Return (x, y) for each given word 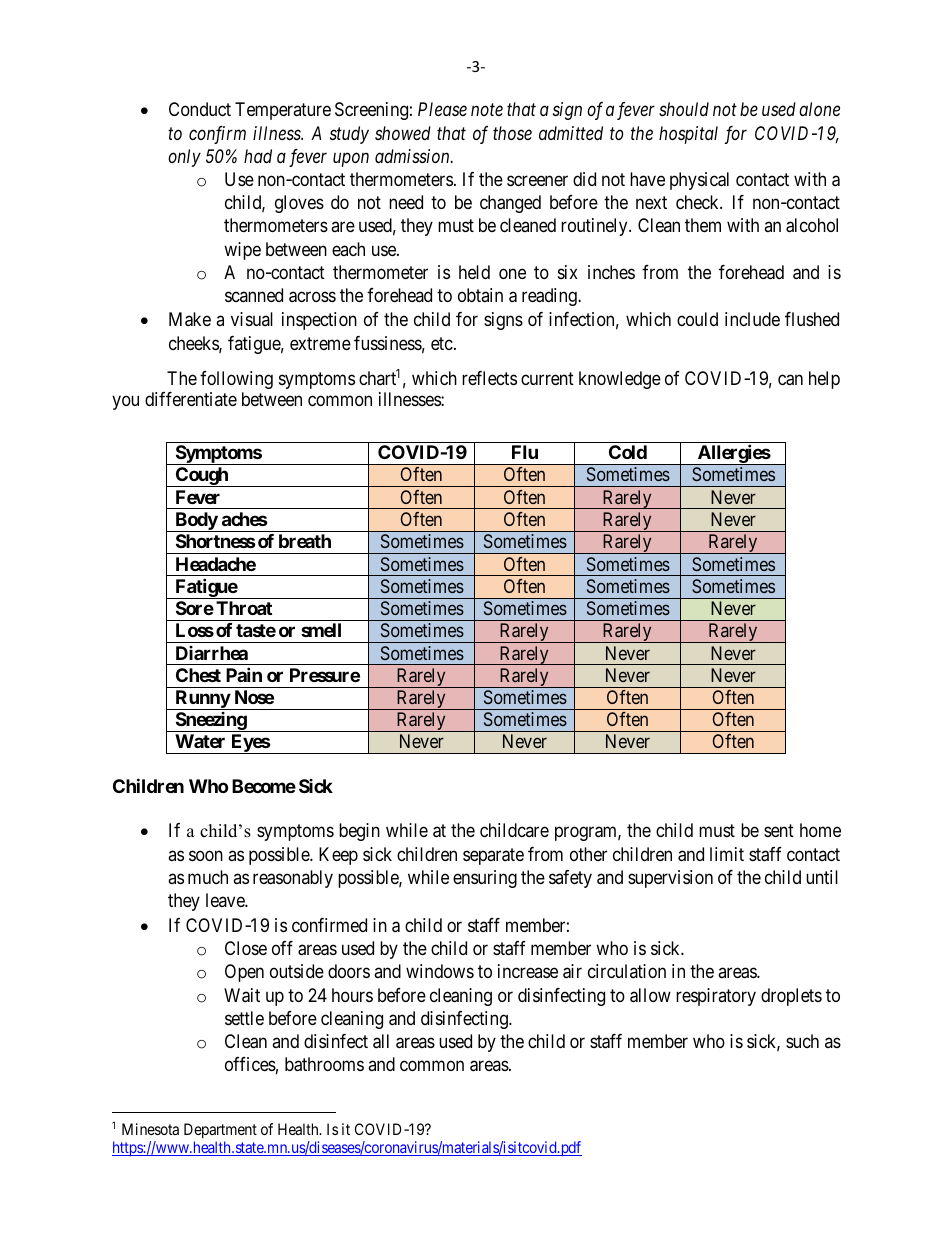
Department (220, 1130)
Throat (244, 608)
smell (321, 630)
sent (779, 831)
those (512, 133)
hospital (688, 135)
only (184, 158)
